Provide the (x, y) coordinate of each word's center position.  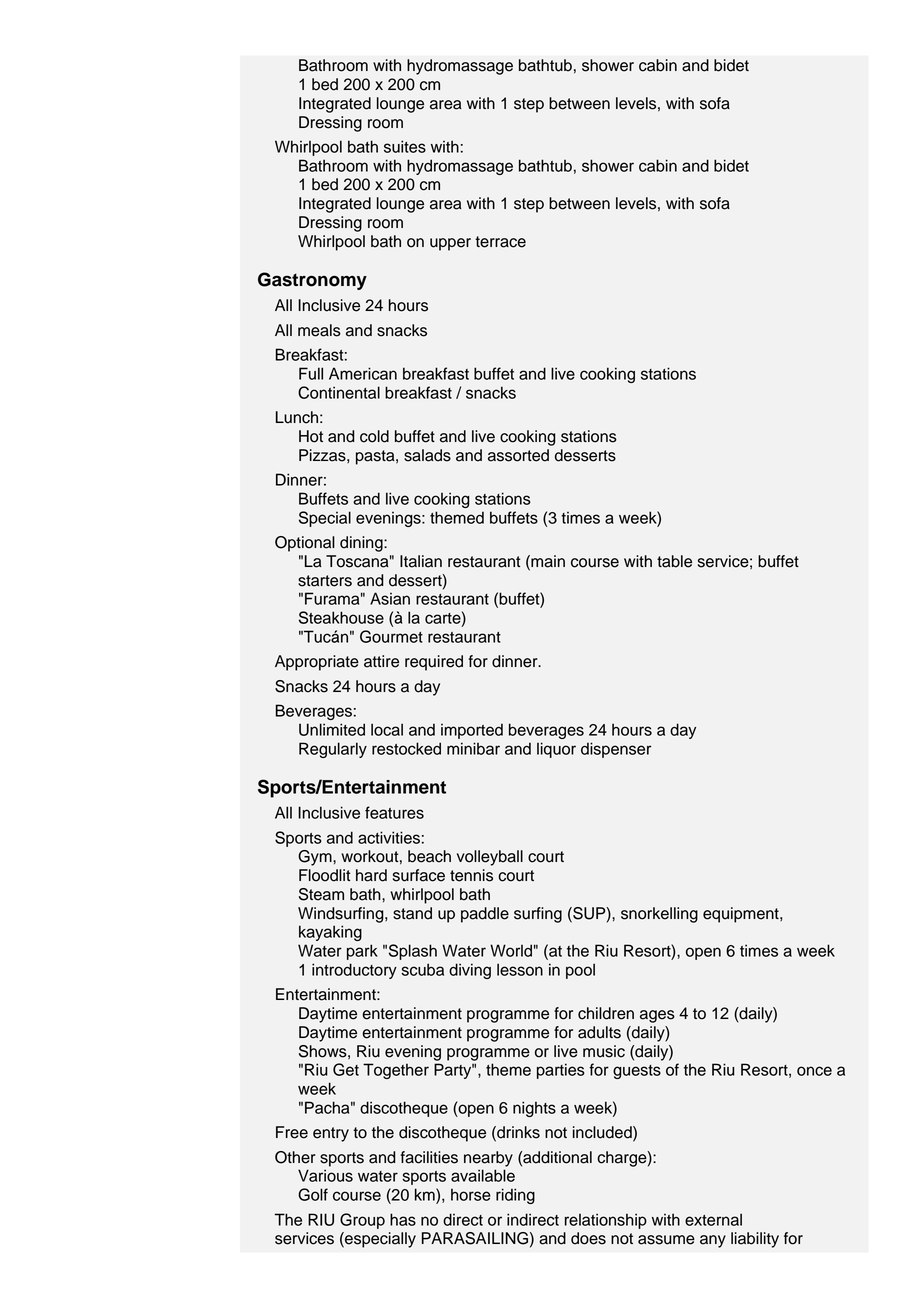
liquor (556, 750)
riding (515, 1196)
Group (362, 1221)
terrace (500, 242)
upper (450, 244)
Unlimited (332, 729)
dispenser (616, 750)
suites (405, 146)
